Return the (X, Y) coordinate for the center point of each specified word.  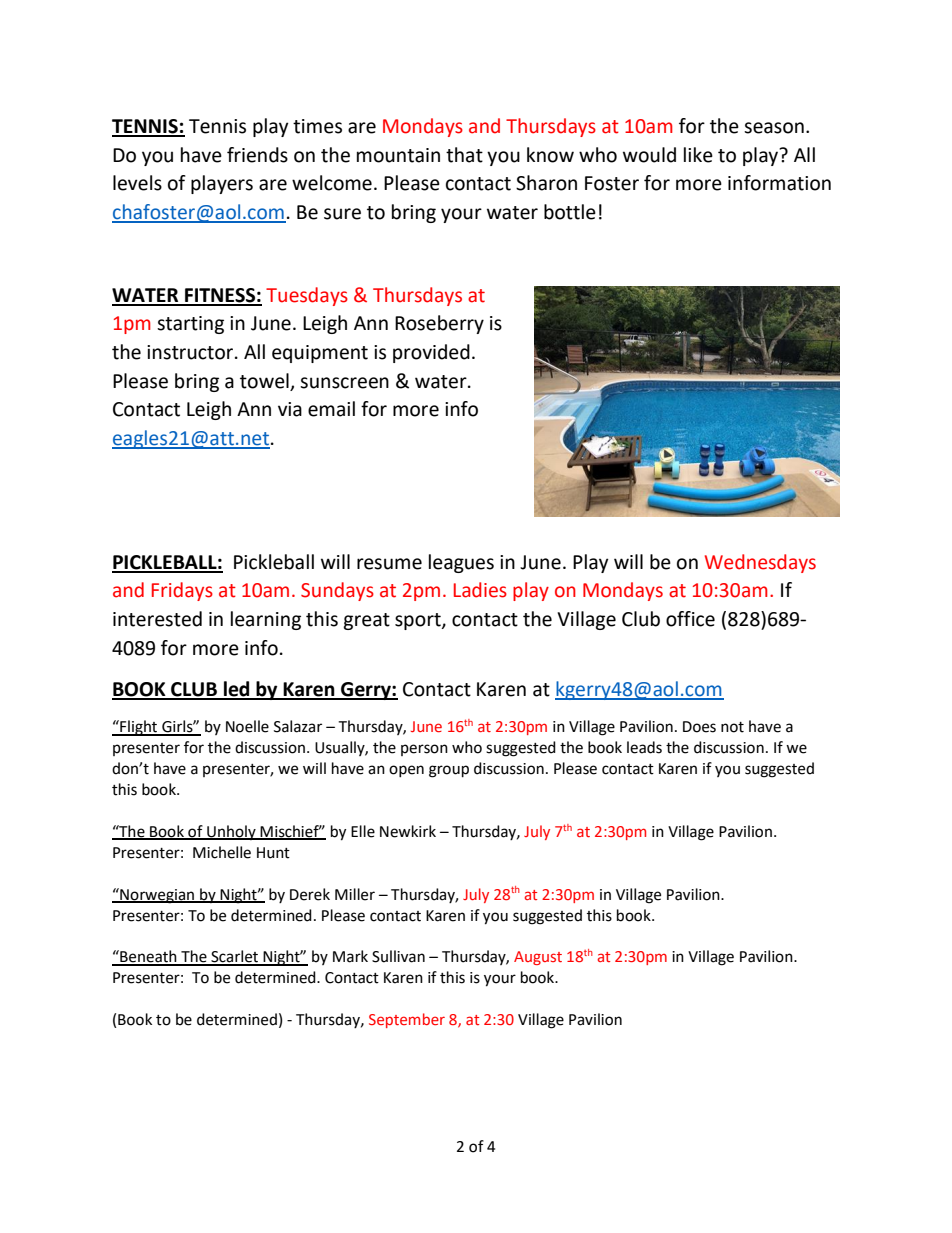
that (464, 155)
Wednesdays (760, 563)
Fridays (182, 591)
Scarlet (234, 957)
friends (257, 155)
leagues (461, 563)
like (698, 155)
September (407, 1020)
